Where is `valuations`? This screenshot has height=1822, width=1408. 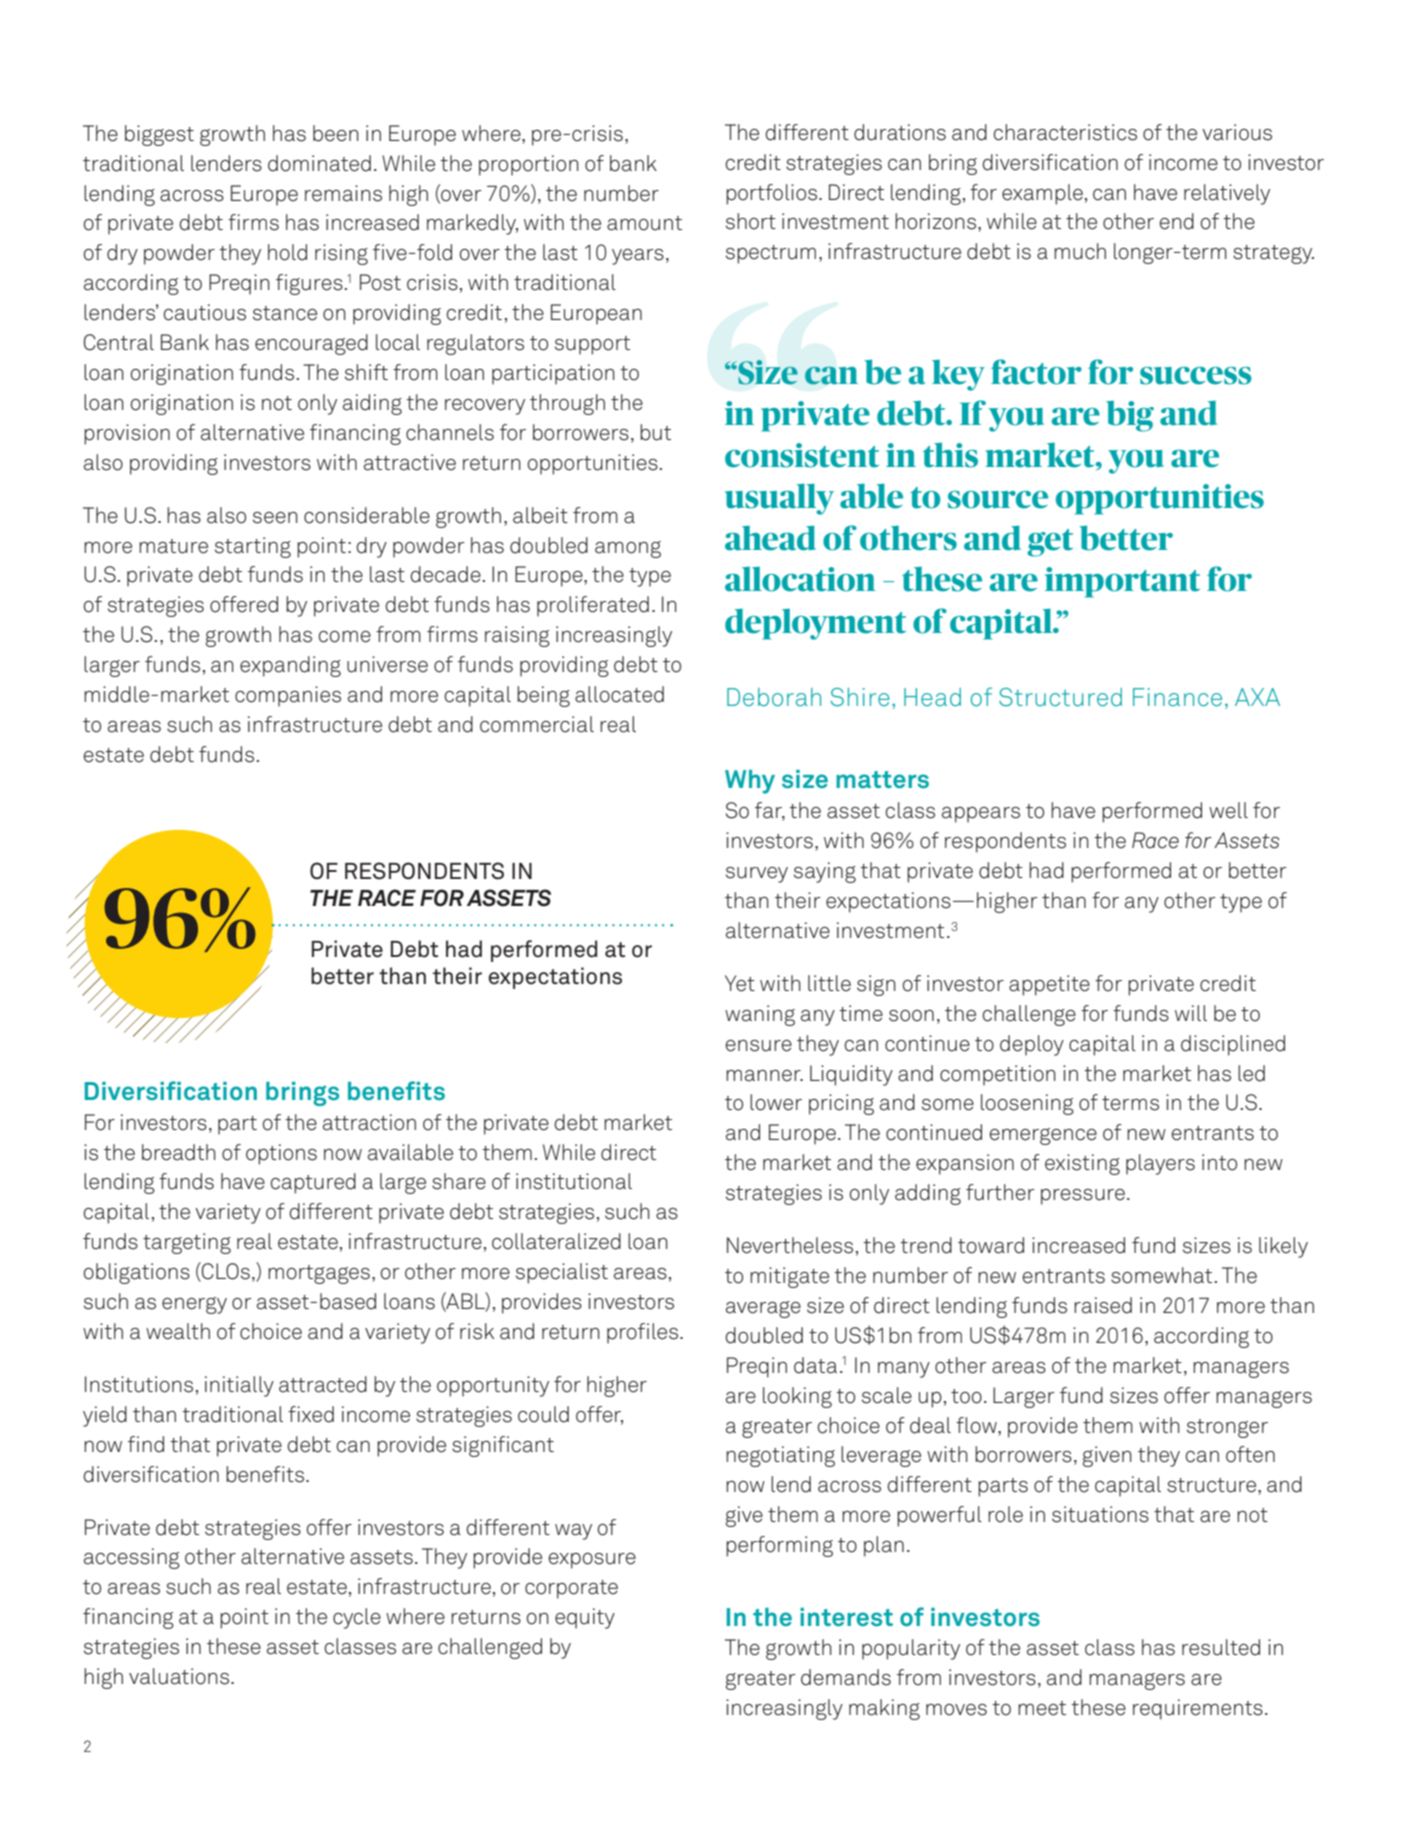 valuations is located at coordinates (180, 1676).
